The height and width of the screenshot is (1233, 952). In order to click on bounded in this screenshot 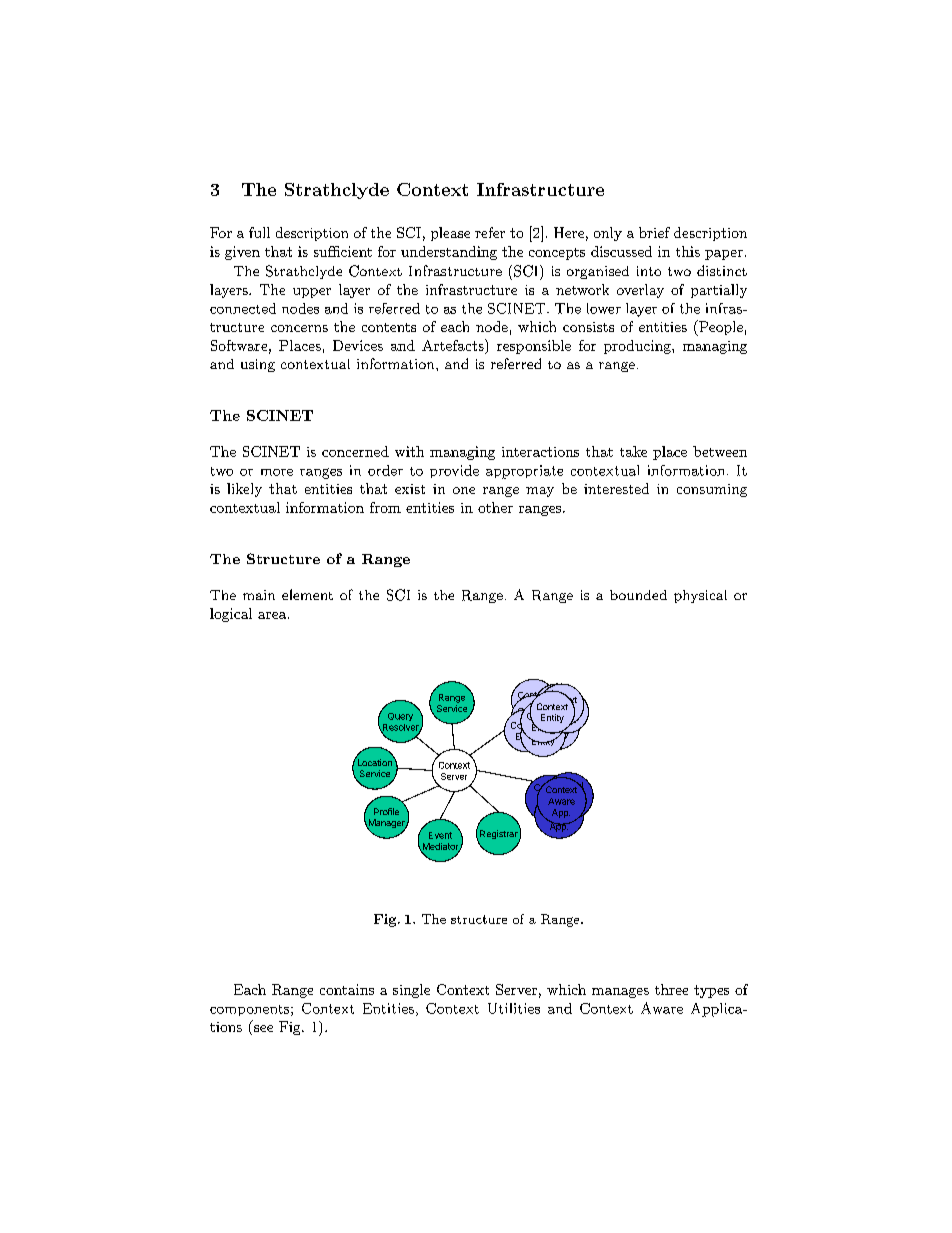, I will do `click(638, 595)`.
